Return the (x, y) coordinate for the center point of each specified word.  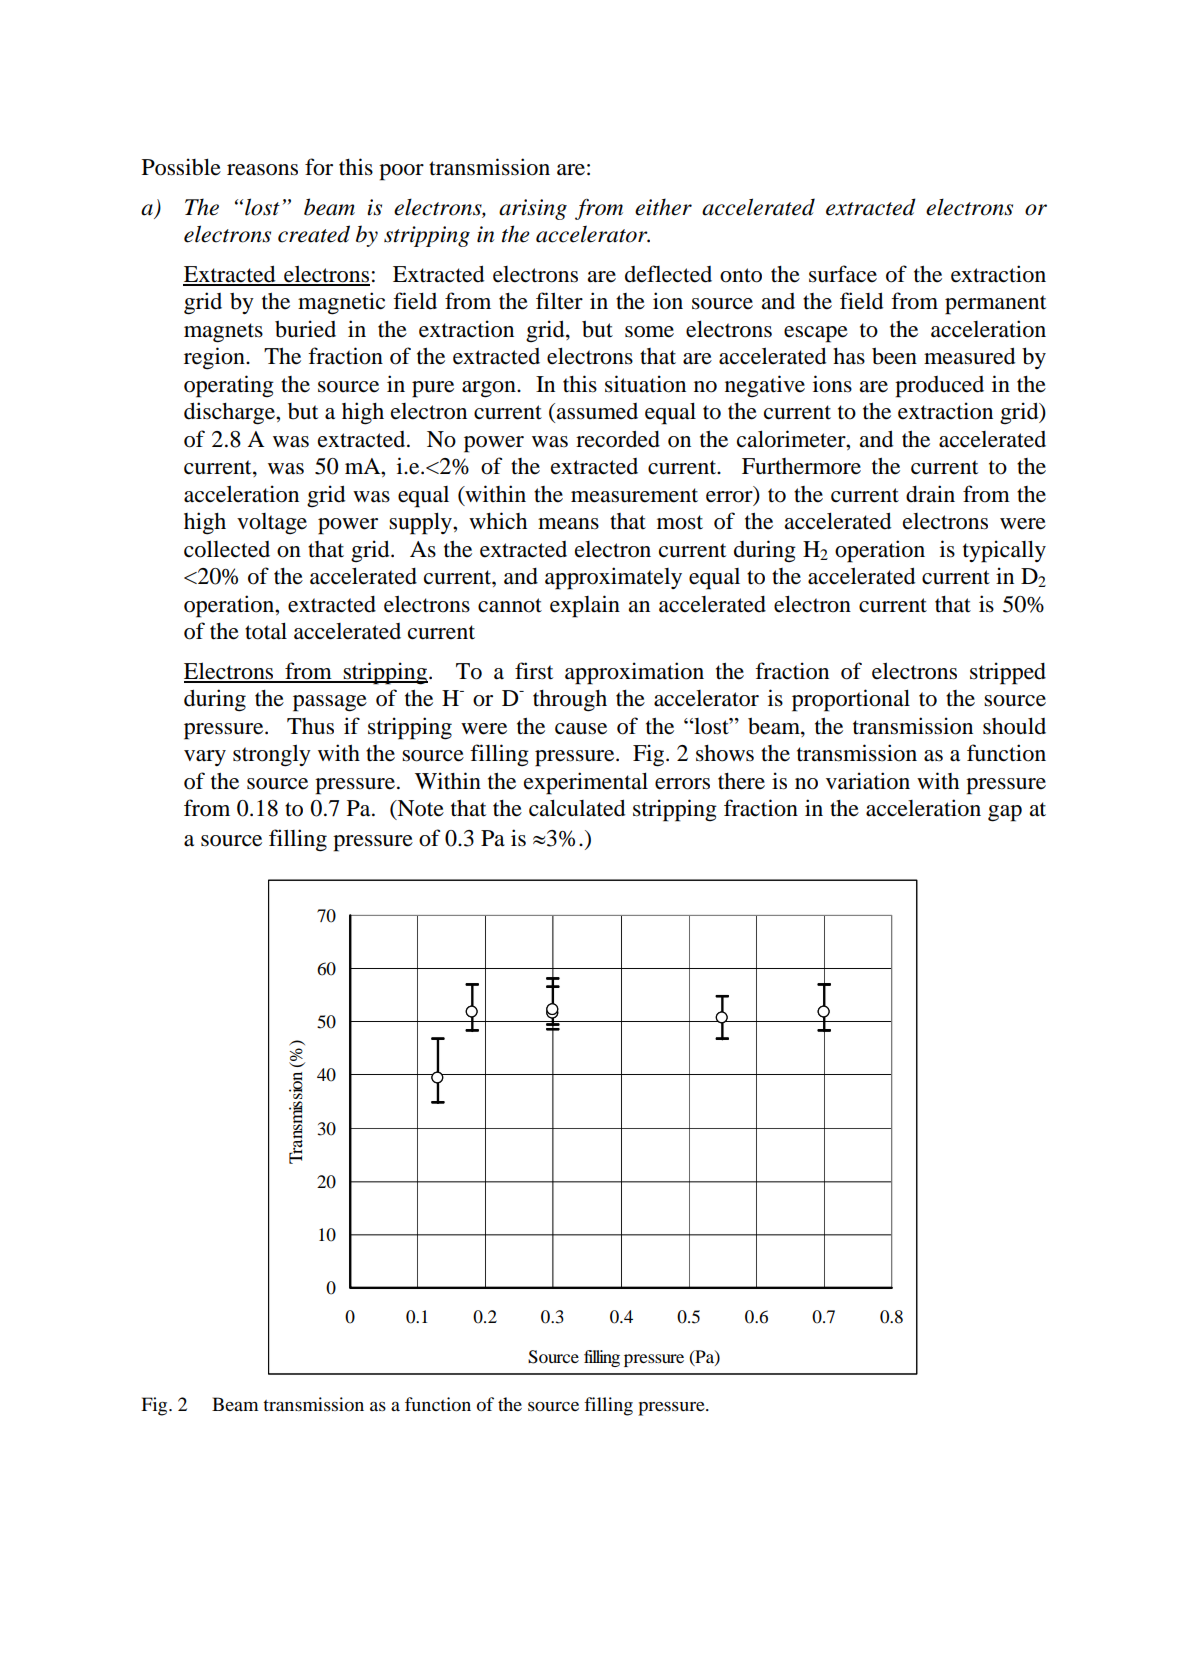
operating (229, 386)
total (266, 631)
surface (843, 274)
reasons (262, 170)
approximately (613, 578)
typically (1004, 551)
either (663, 207)
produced (939, 387)
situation (645, 384)
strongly (272, 755)
